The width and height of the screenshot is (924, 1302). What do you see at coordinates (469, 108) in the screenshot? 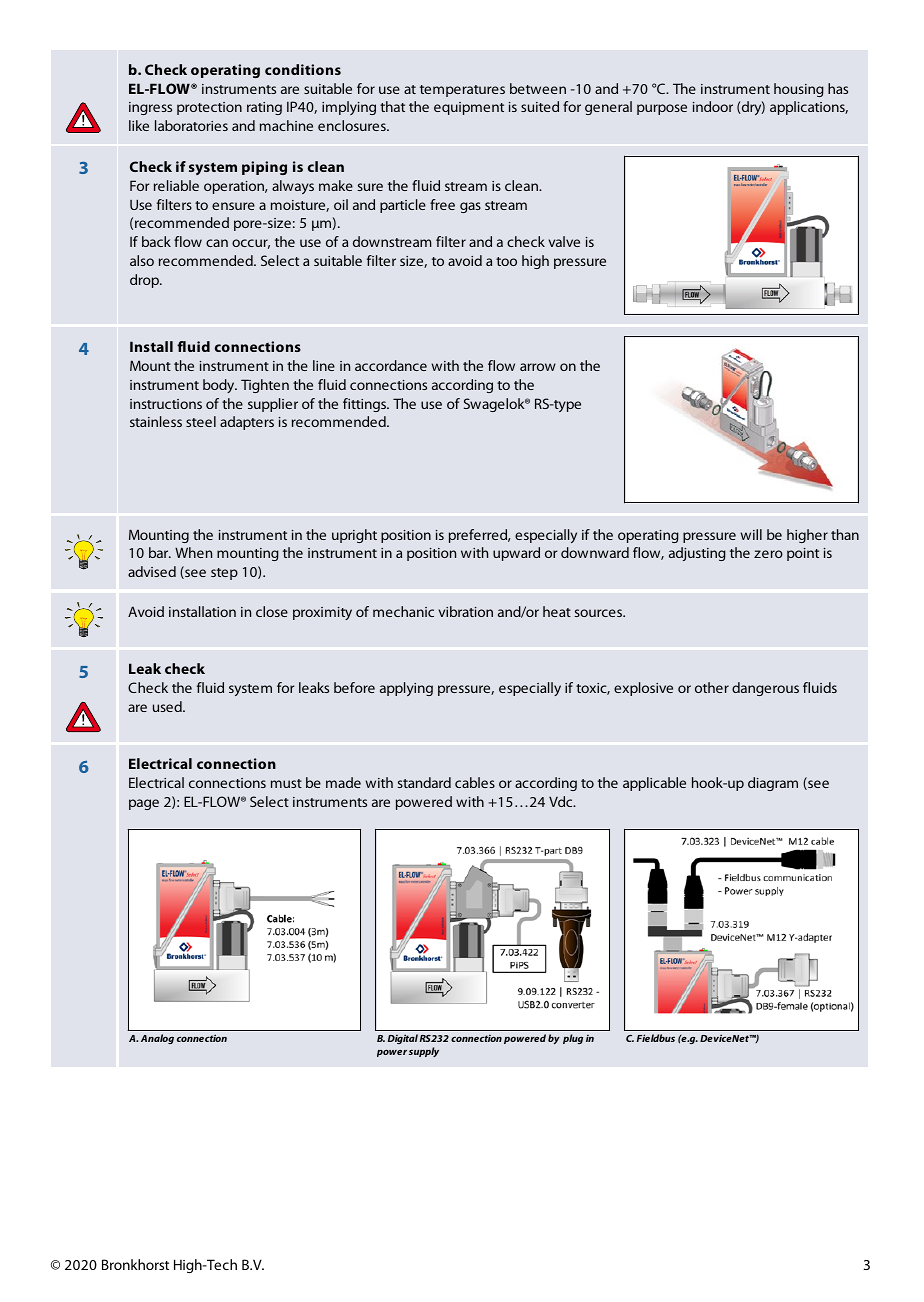
I see `equipment` at bounding box center [469, 108].
